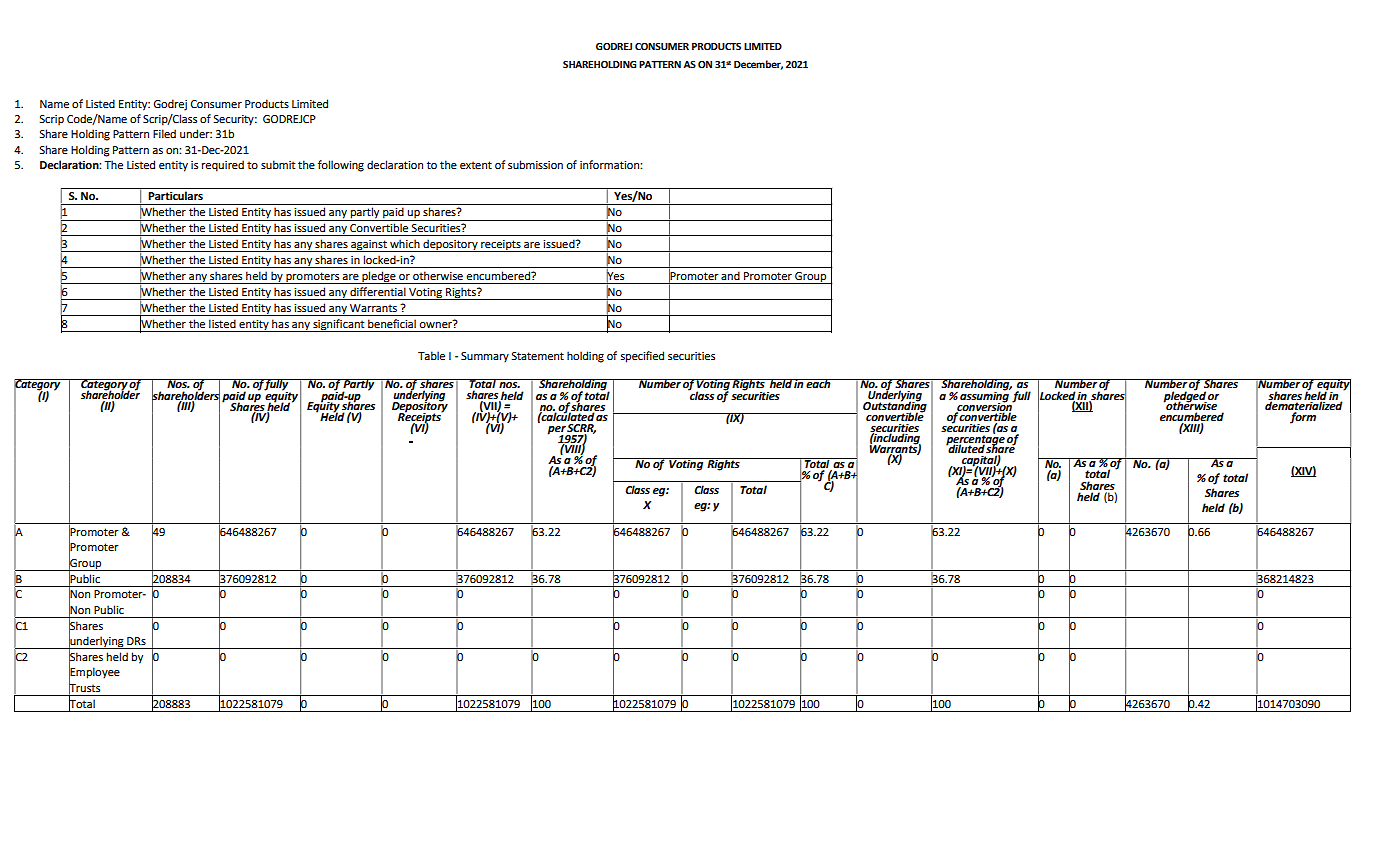 The width and height of the page is (1400, 850). I want to click on significant, so click(339, 325).
